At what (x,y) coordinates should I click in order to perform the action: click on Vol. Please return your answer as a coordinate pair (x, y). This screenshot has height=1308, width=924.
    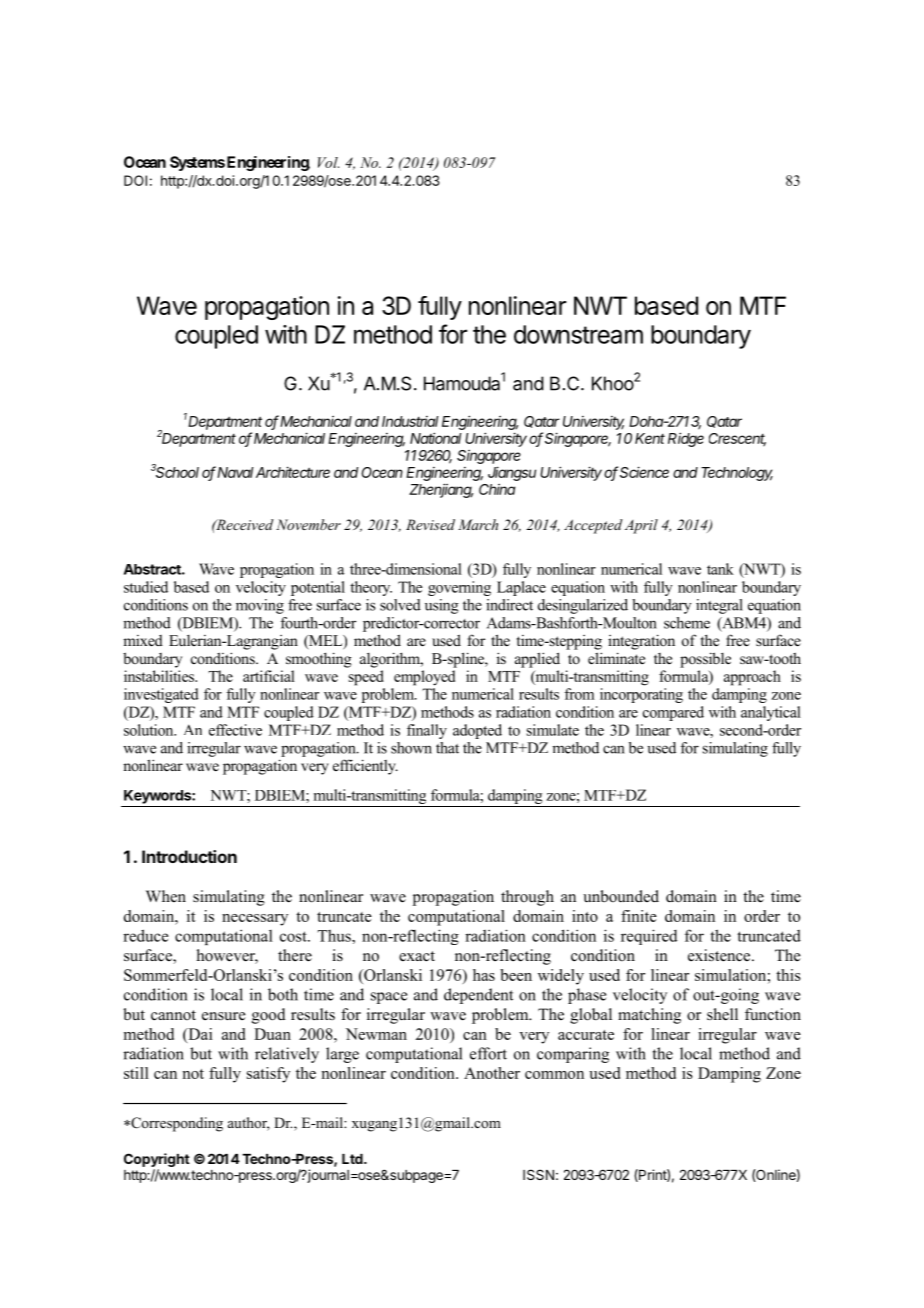
    Looking at the image, I should click on (328, 162).
